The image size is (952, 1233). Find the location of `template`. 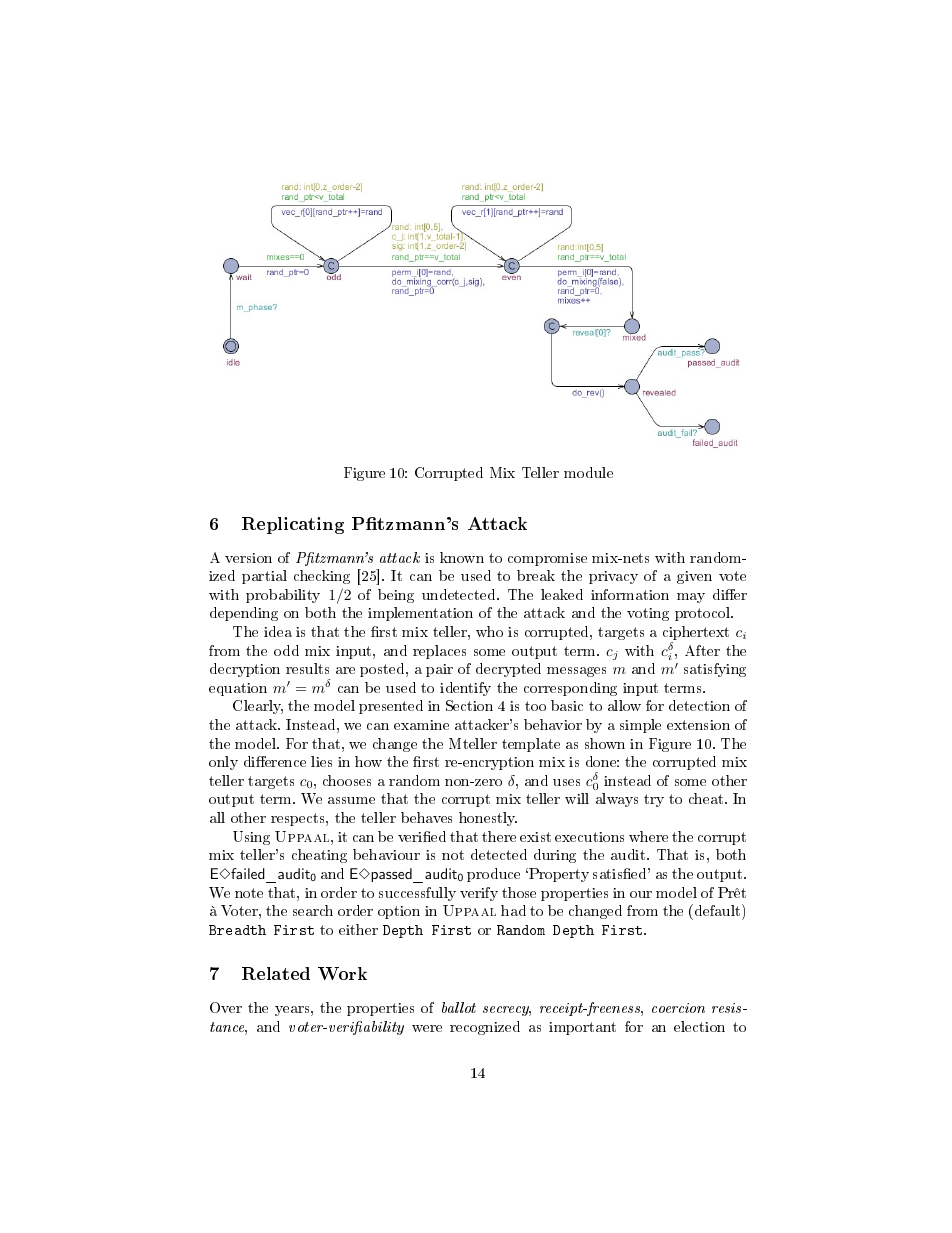

template is located at coordinates (531, 745).
